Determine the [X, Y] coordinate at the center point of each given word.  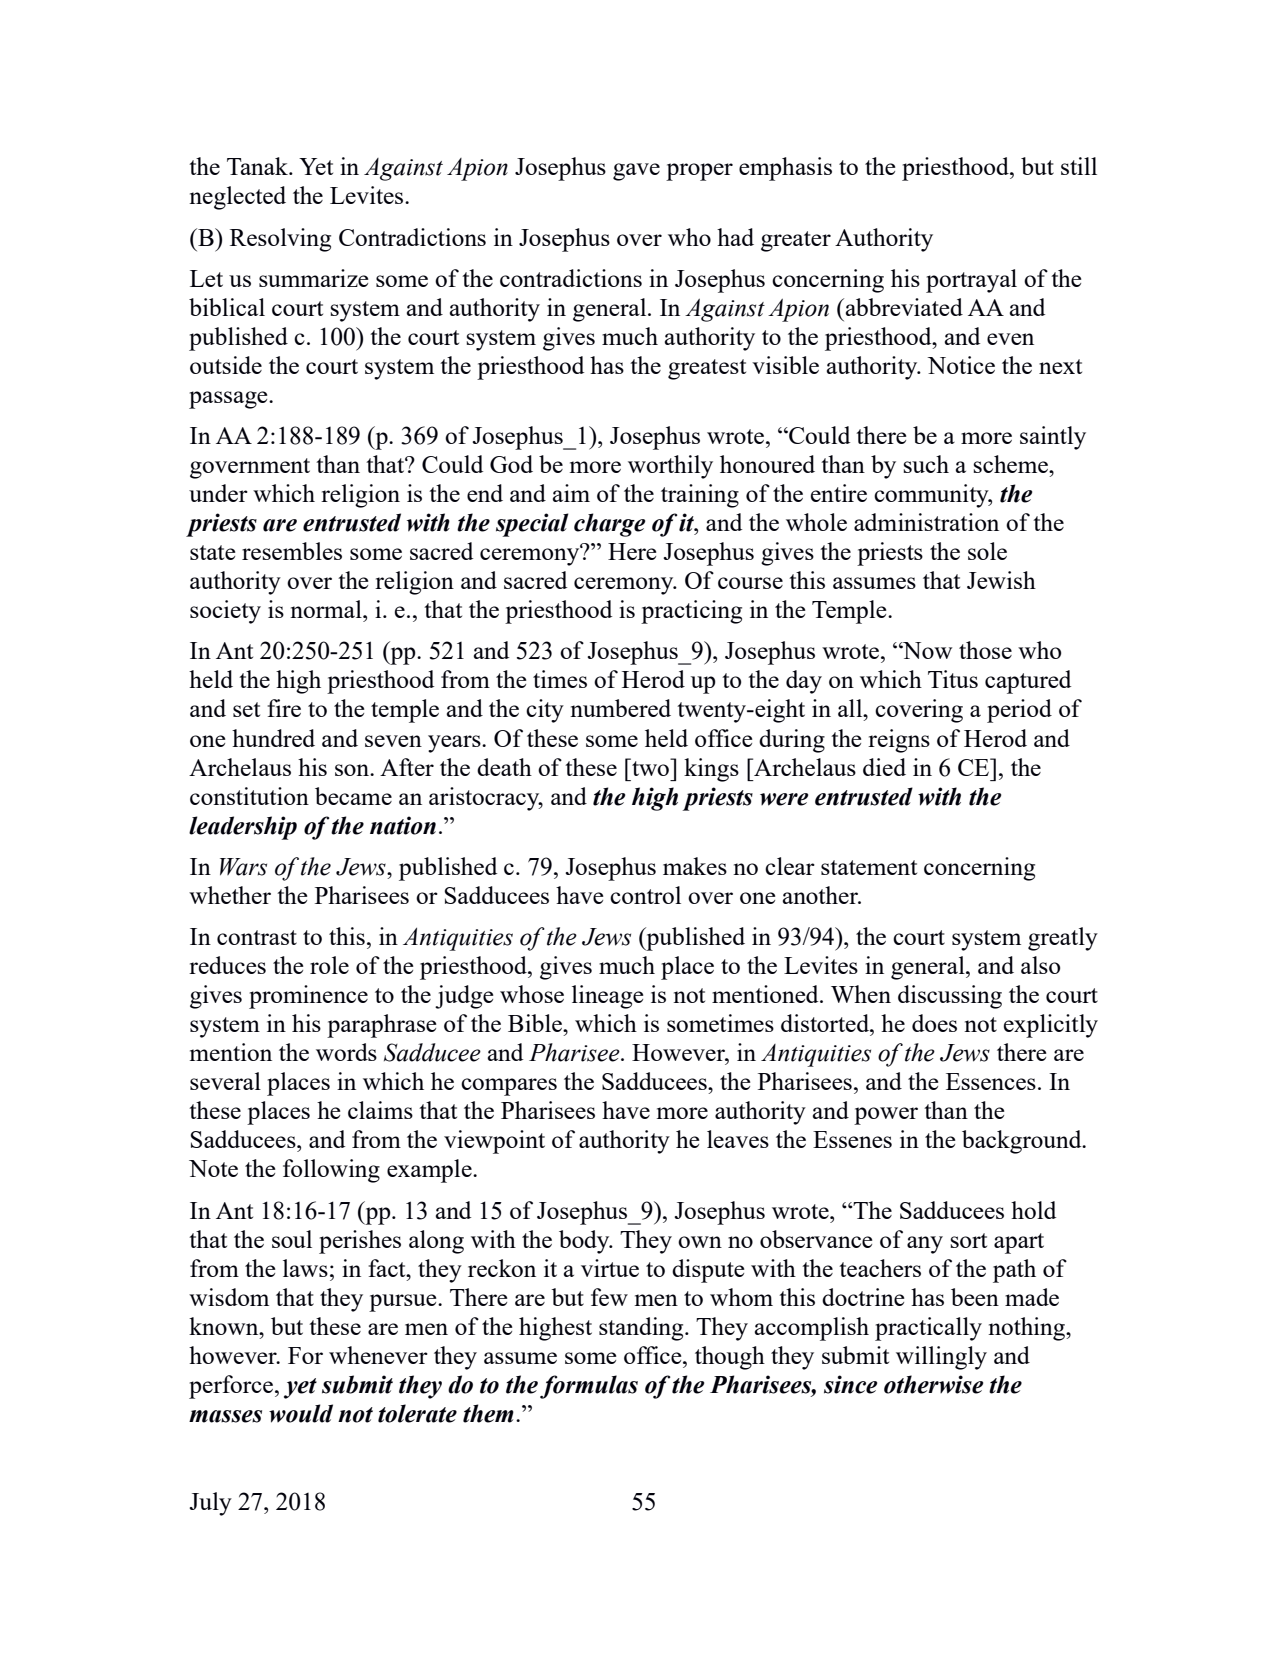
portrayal [971, 281]
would [301, 1413]
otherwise [933, 1384]
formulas [589, 1387]
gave [636, 172]
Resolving [280, 240]
